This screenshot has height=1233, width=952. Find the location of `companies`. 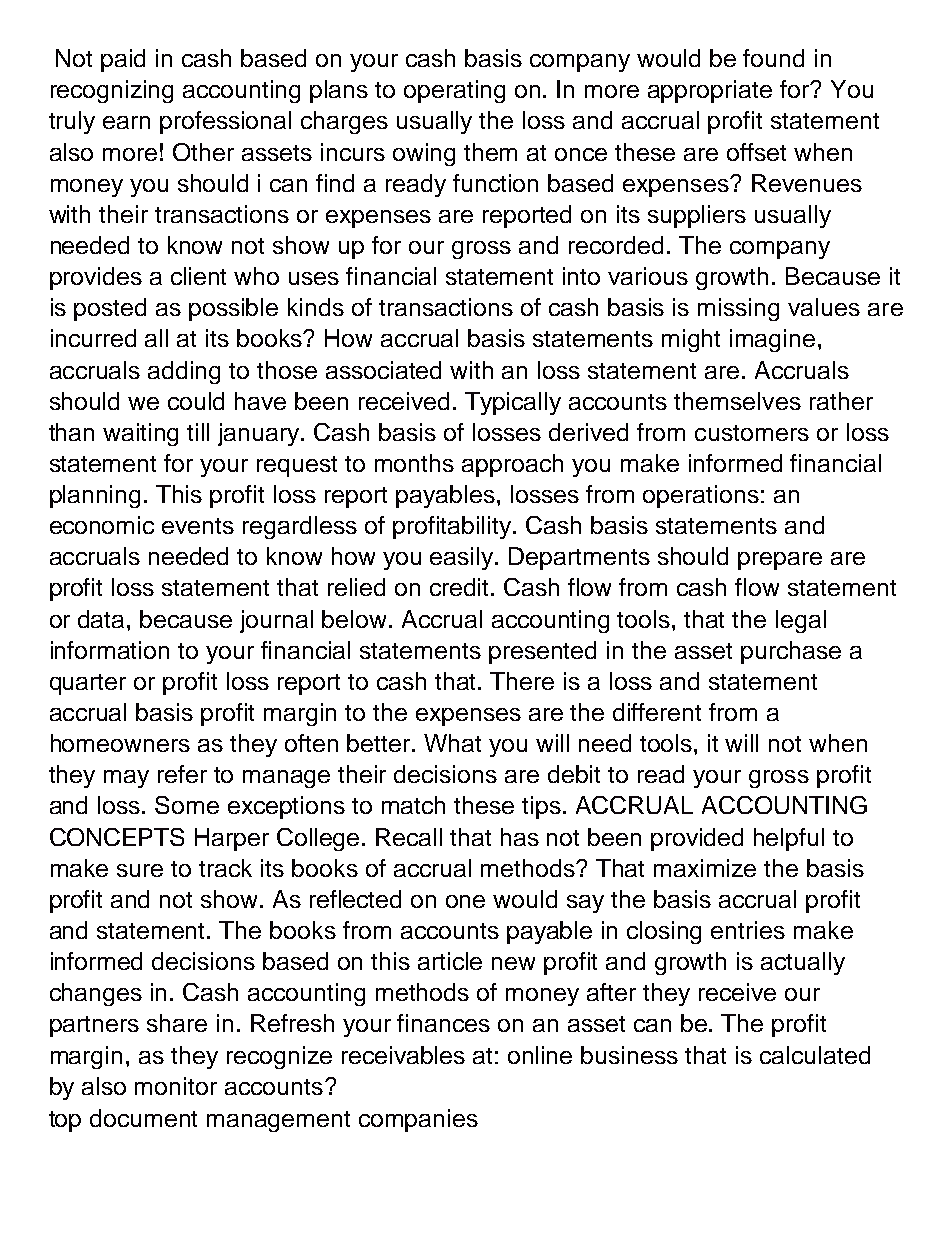

companies is located at coordinates (418, 1120).
